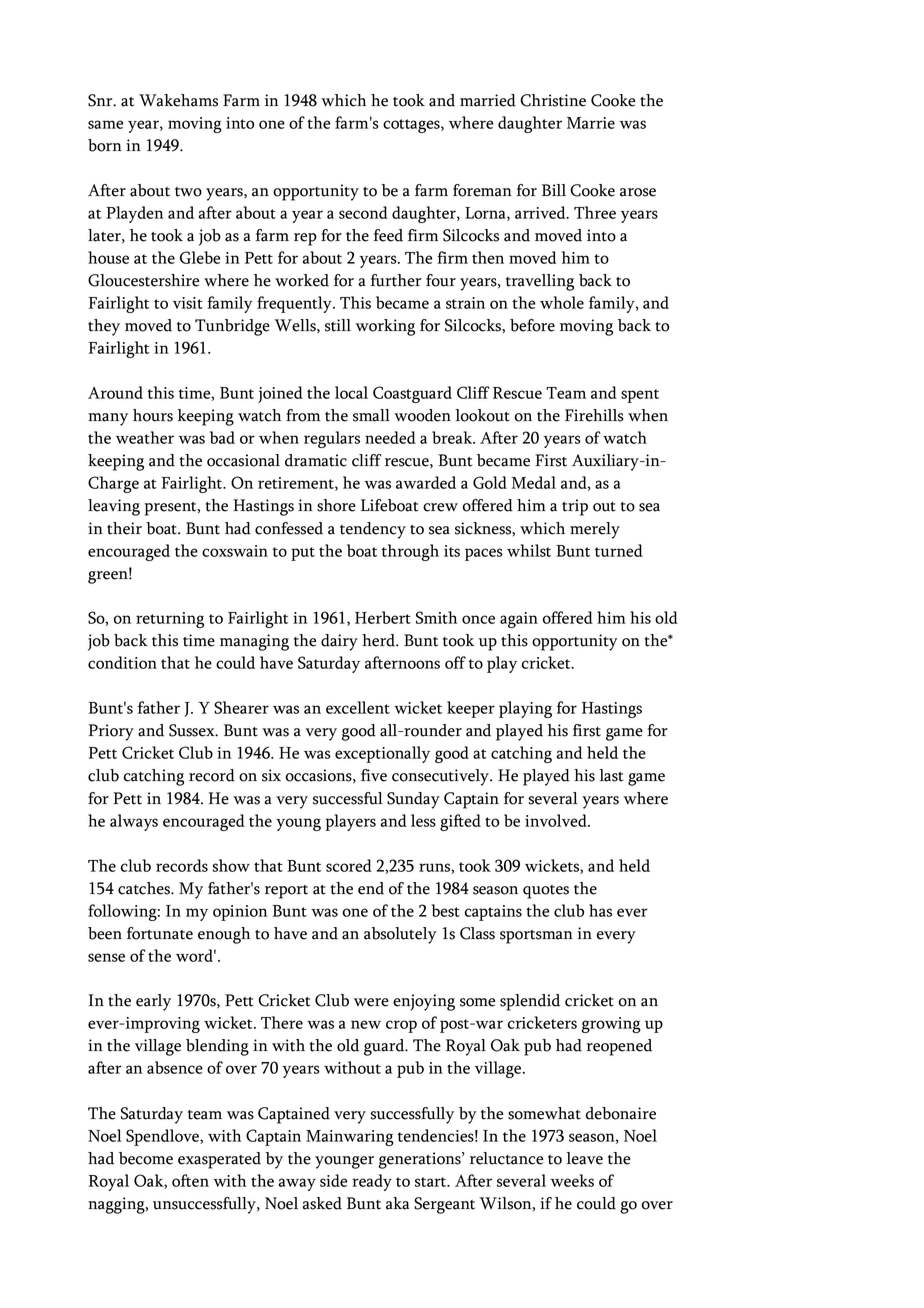 The width and height of the screenshot is (924, 1308). What do you see at coordinates (188, 192) in the screenshot?
I see `two` at bounding box center [188, 192].
